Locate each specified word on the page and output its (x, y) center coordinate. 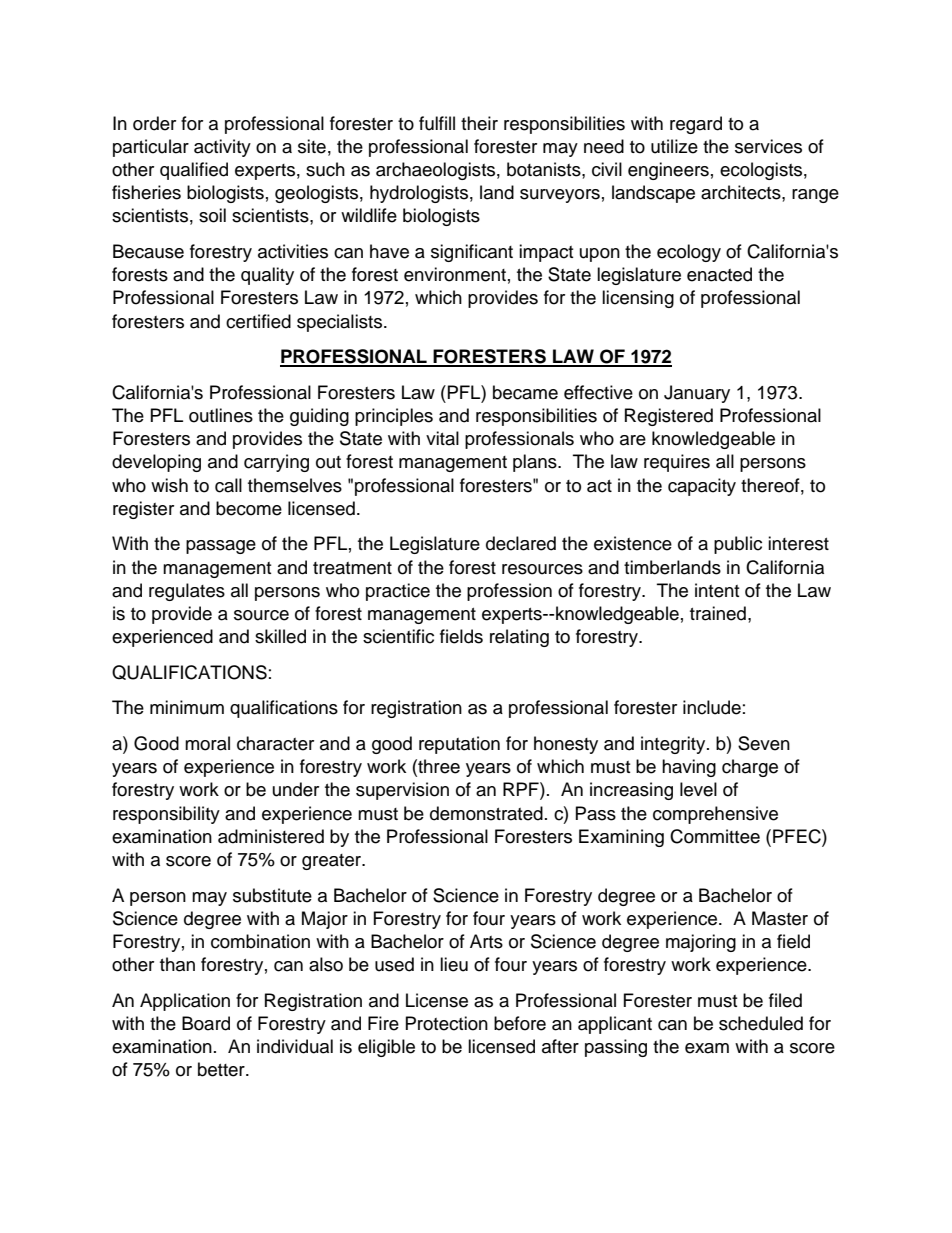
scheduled (761, 1023)
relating (519, 638)
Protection (447, 1023)
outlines (221, 415)
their (479, 123)
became (525, 392)
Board (206, 1023)
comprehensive (715, 815)
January (697, 394)
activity (222, 148)
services (768, 146)
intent (717, 590)
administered (271, 836)
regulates (187, 592)
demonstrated (486, 813)
